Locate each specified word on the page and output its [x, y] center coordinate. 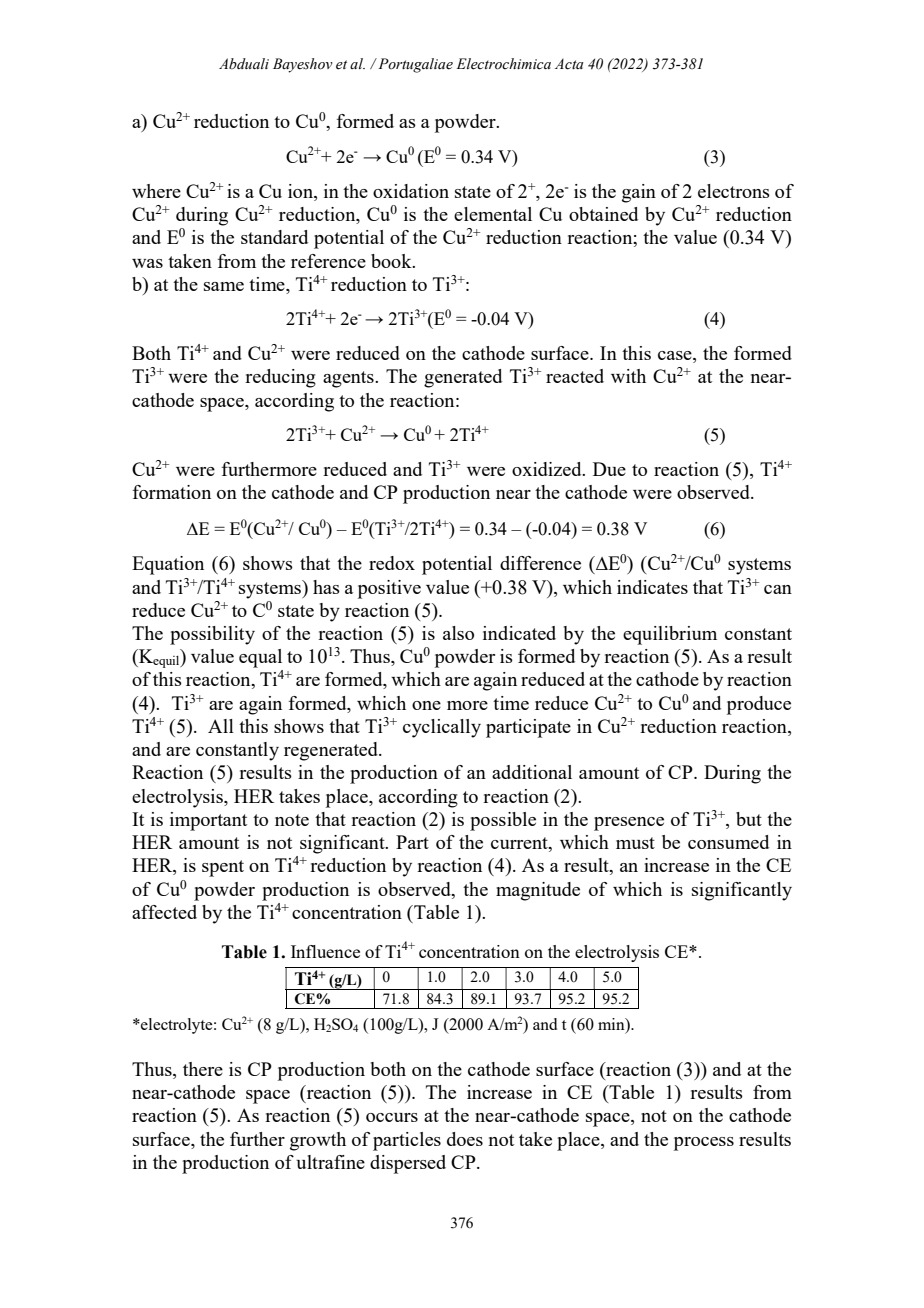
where [156, 191]
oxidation [411, 191]
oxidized [548, 469]
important [208, 821]
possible [503, 821]
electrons [734, 191]
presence [629, 824]
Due [609, 469]
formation [172, 492]
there [203, 1069]
